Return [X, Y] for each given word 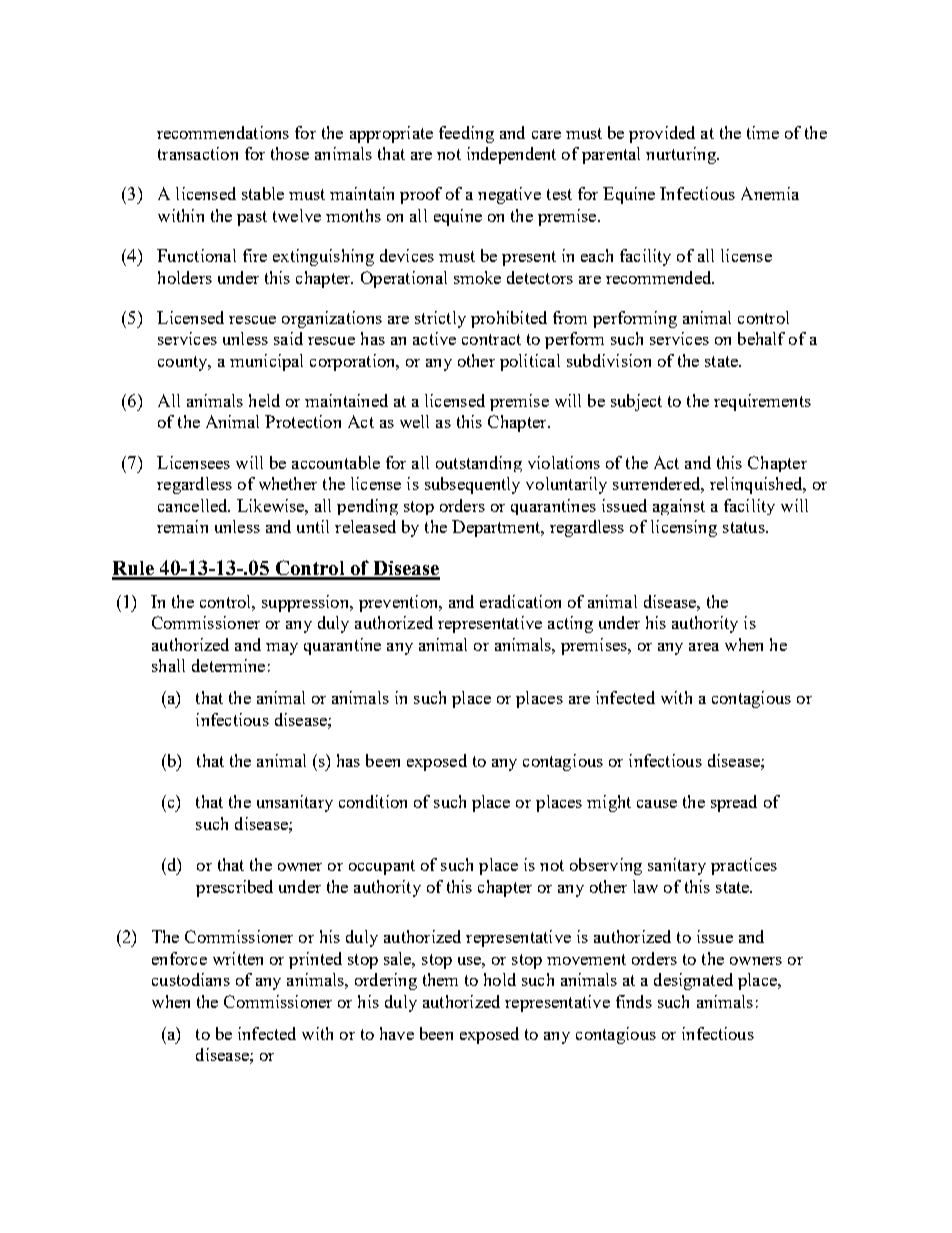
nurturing [682, 155]
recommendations [223, 132]
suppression [307, 603]
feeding [466, 134]
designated [693, 981]
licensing [684, 528]
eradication [520, 601]
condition [373, 801]
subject [636, 402]
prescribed [234, 888]
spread [734, 803]
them [440, 979]
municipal [266, 362]
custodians [191, 979]
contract [491, 339]
